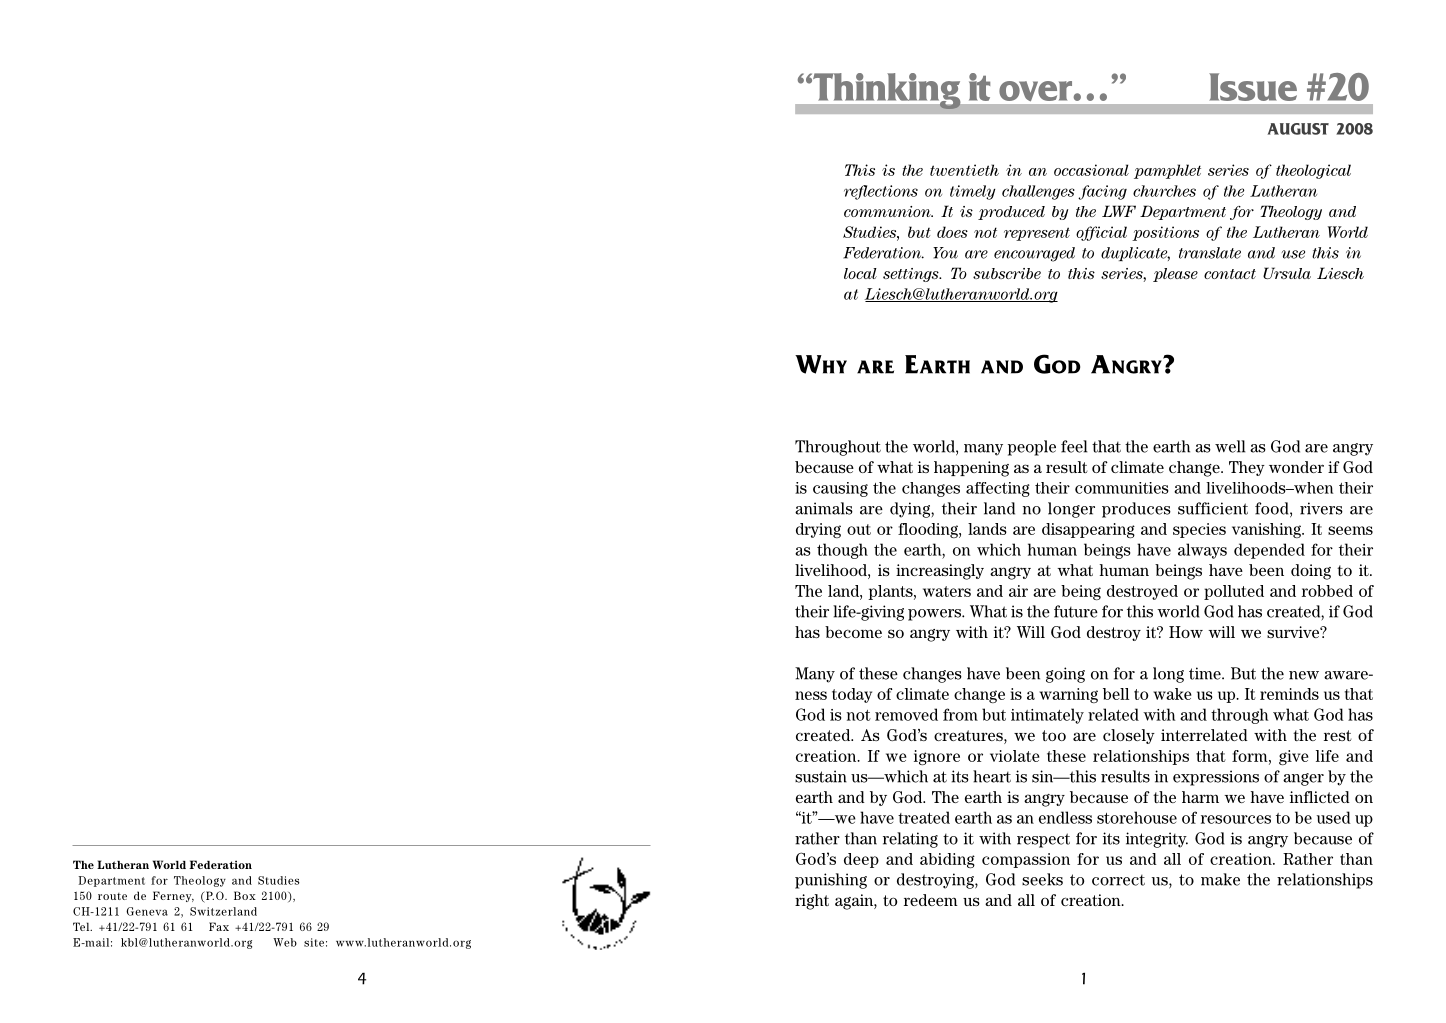 The width and height of the image is (1446, 1023). What do you see at coordinates (821, 776) in the image?
I see `sustain` at bounding box center [821, 776].
